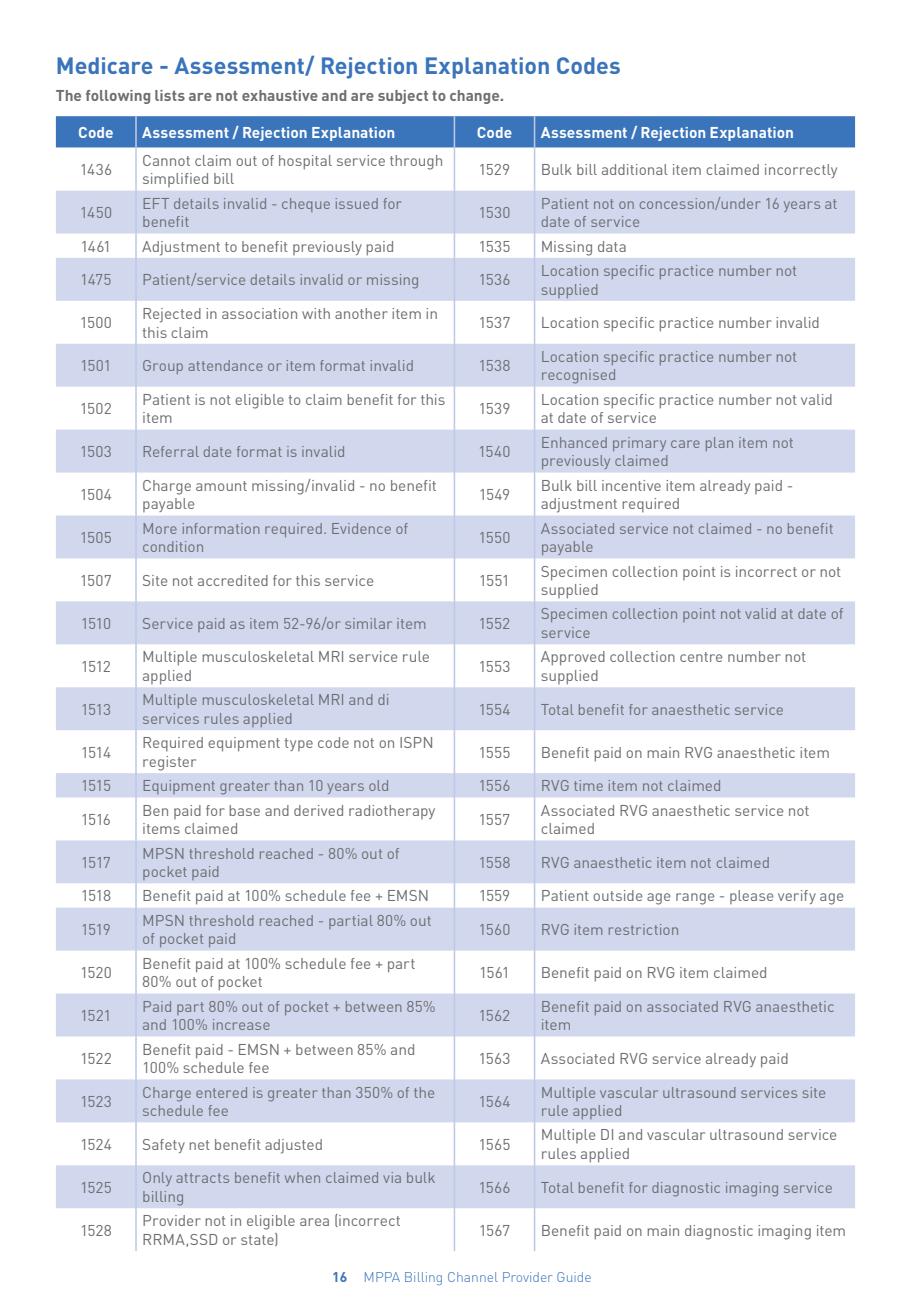 Image resolution: width=924 pixels, height=1308 pixels. What do you see at coordinates (473, 1277) in the screenshot?
I see `Channel` at bounding box center [473, 1277].
